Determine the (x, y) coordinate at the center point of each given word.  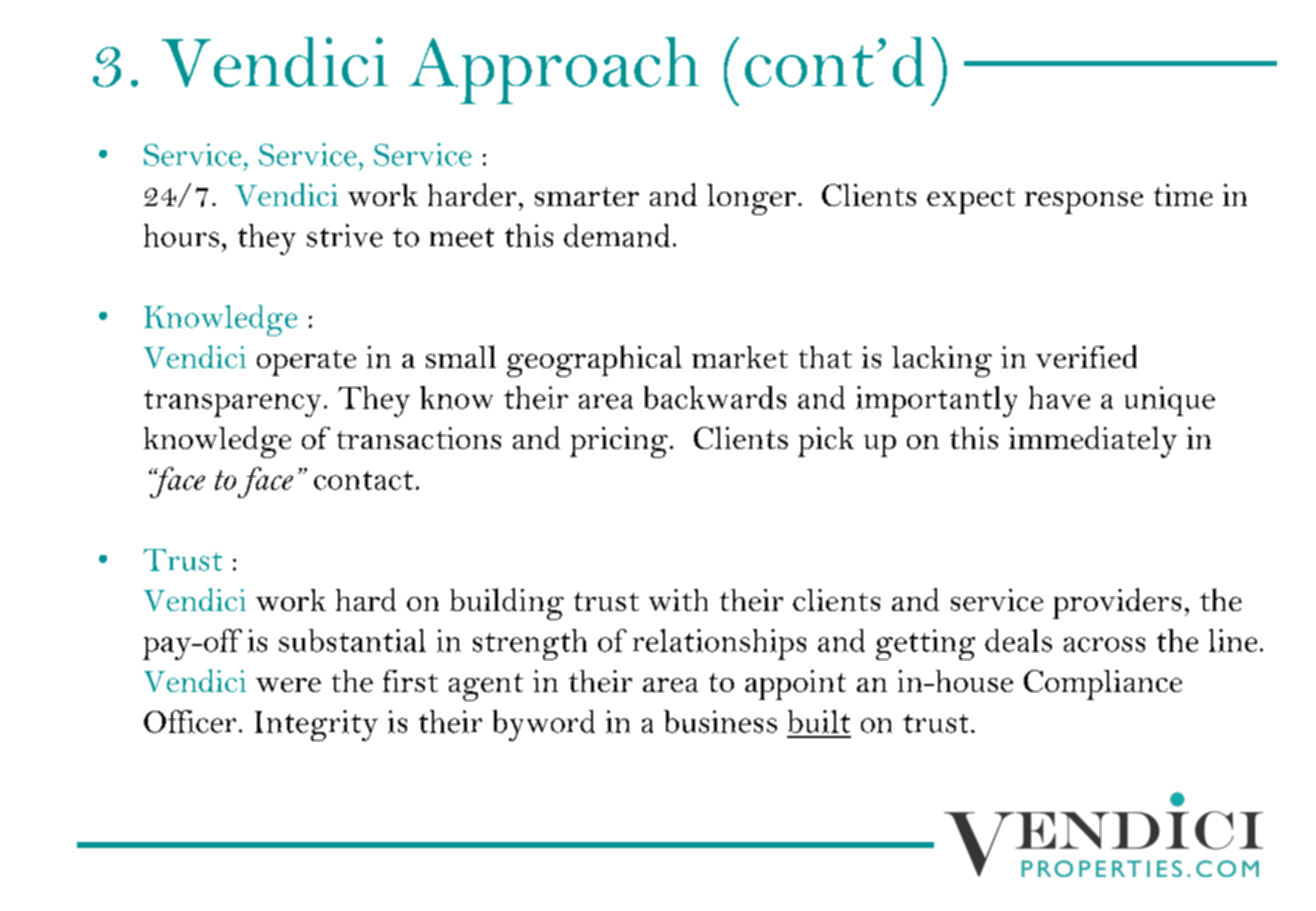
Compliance (1103, 685)
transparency (232, 403)
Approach (554, 70)
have (1059, 397)
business (720, 721)
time (1183, 195)
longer (751, 199)
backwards (715, 397)
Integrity (316, 725)
